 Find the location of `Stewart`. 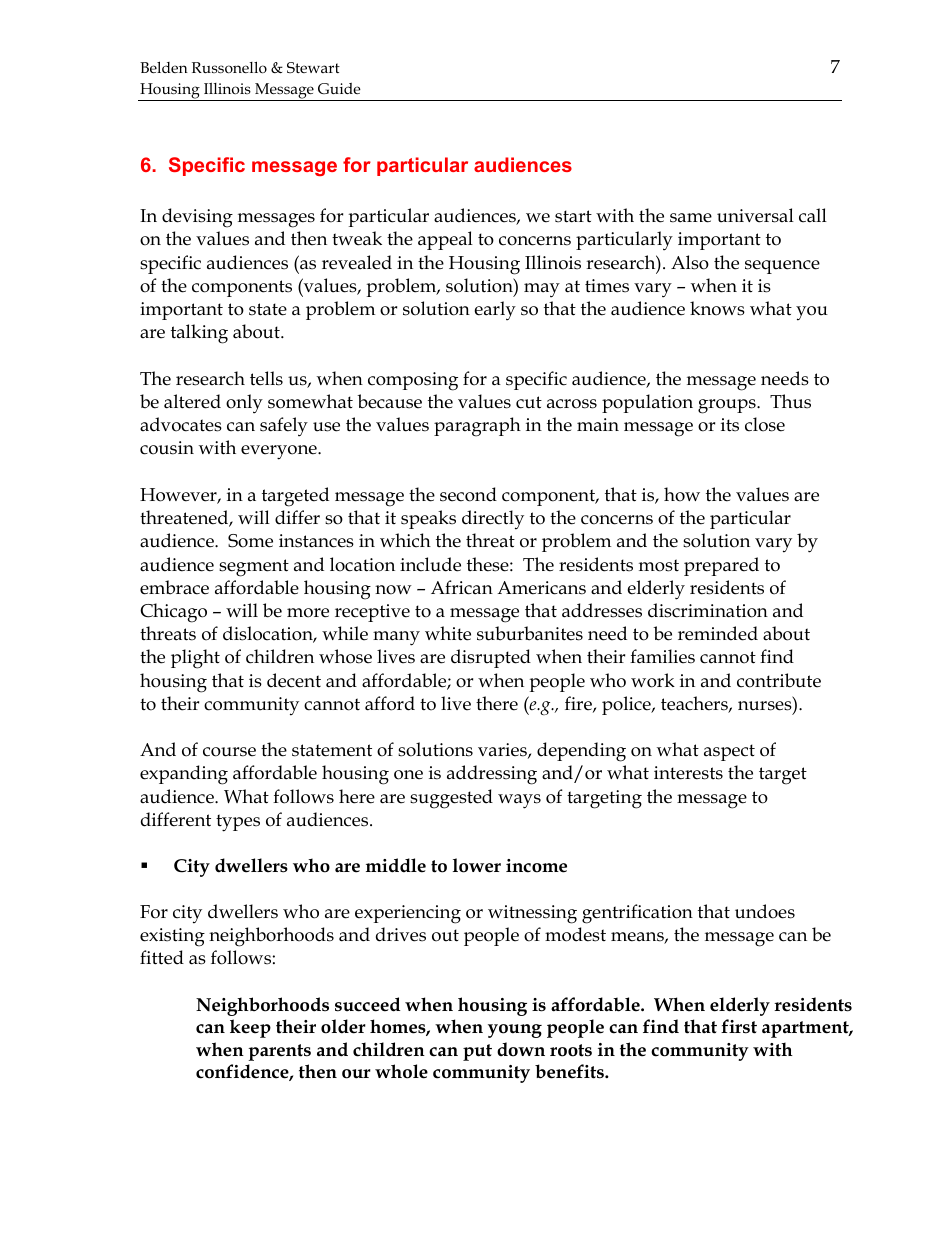

Stewart is located at coordinates (313, 67).
